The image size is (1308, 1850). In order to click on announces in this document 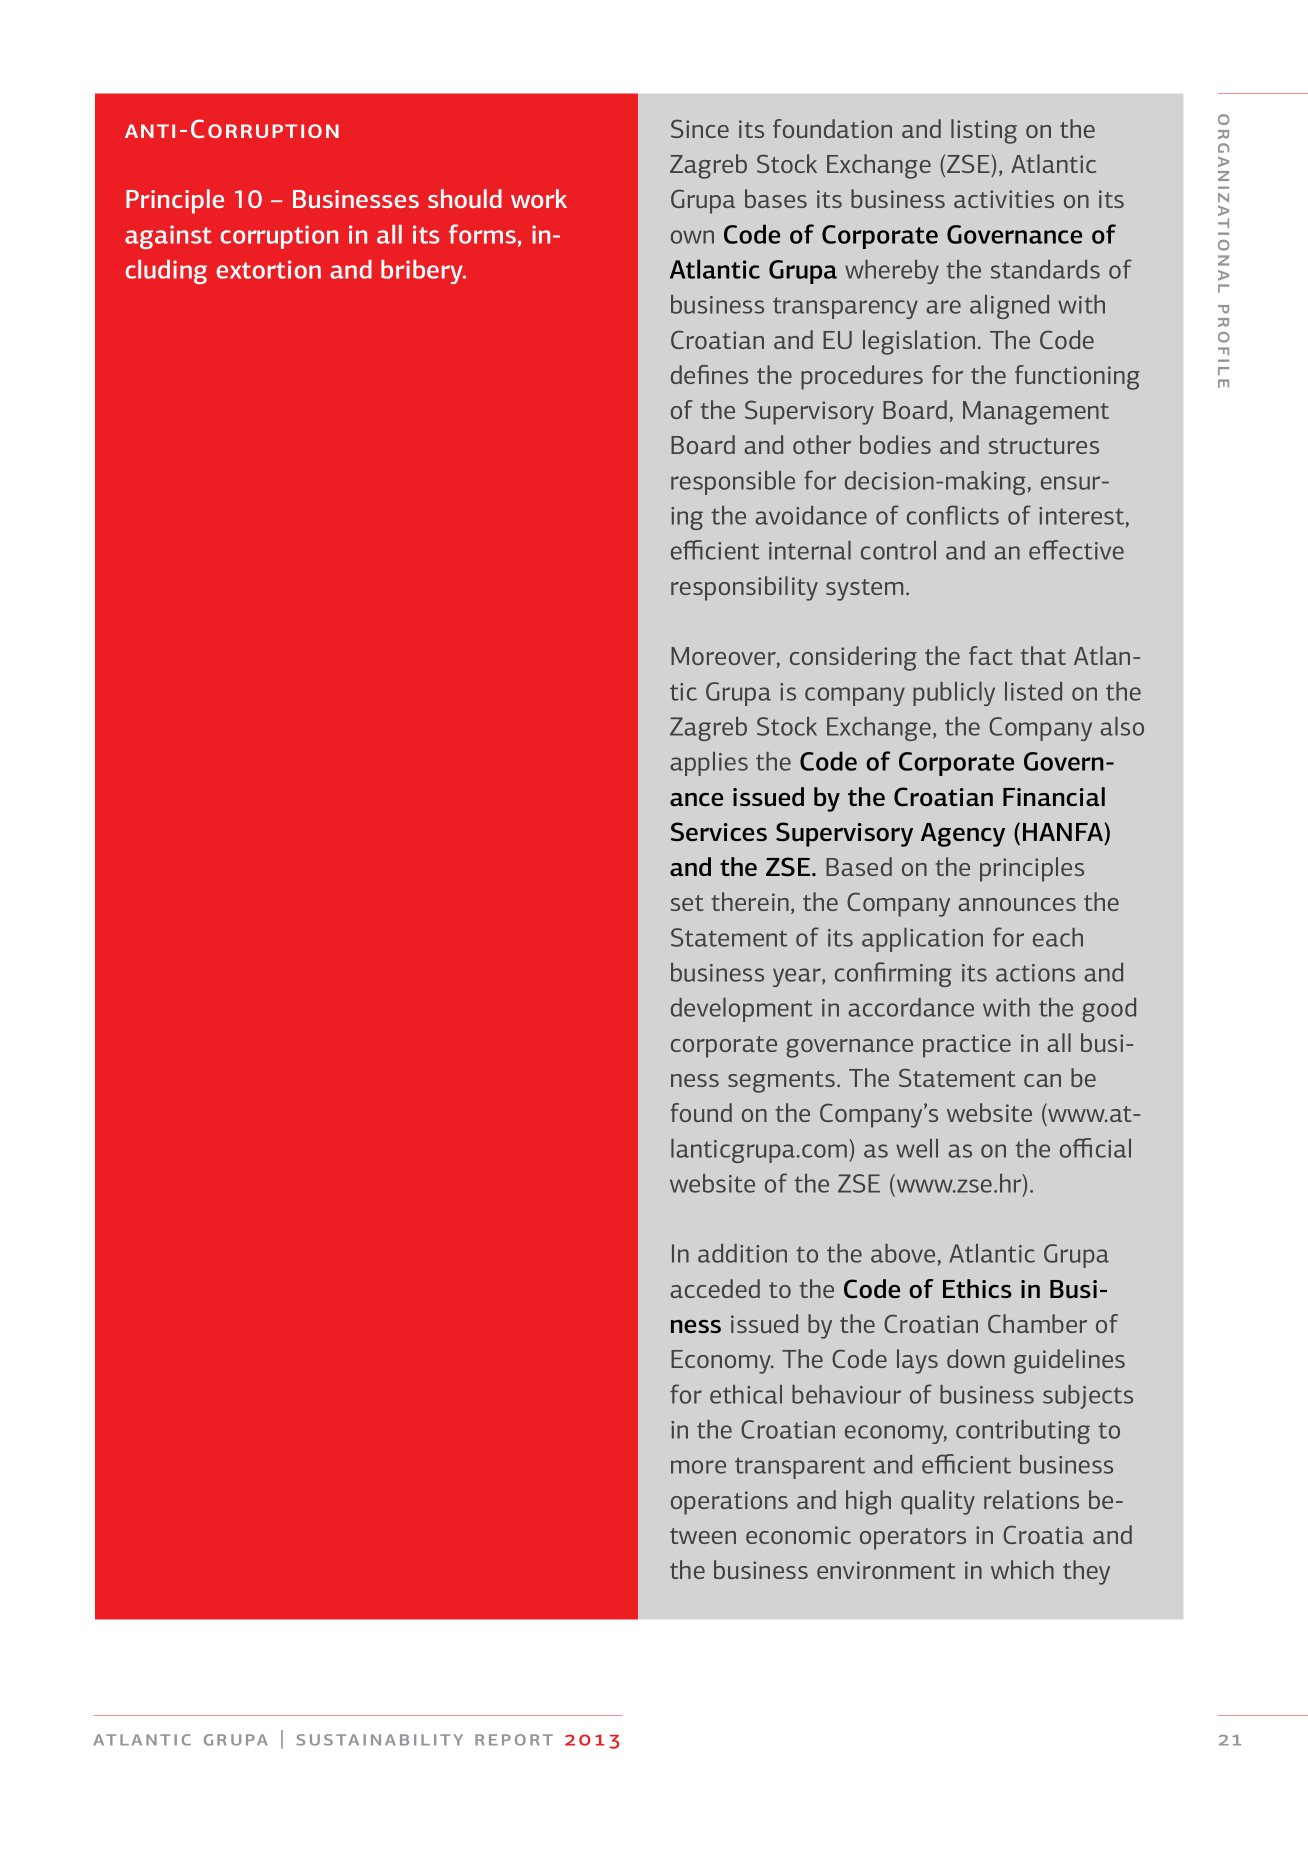, I will do `click(1017, 904)`.
